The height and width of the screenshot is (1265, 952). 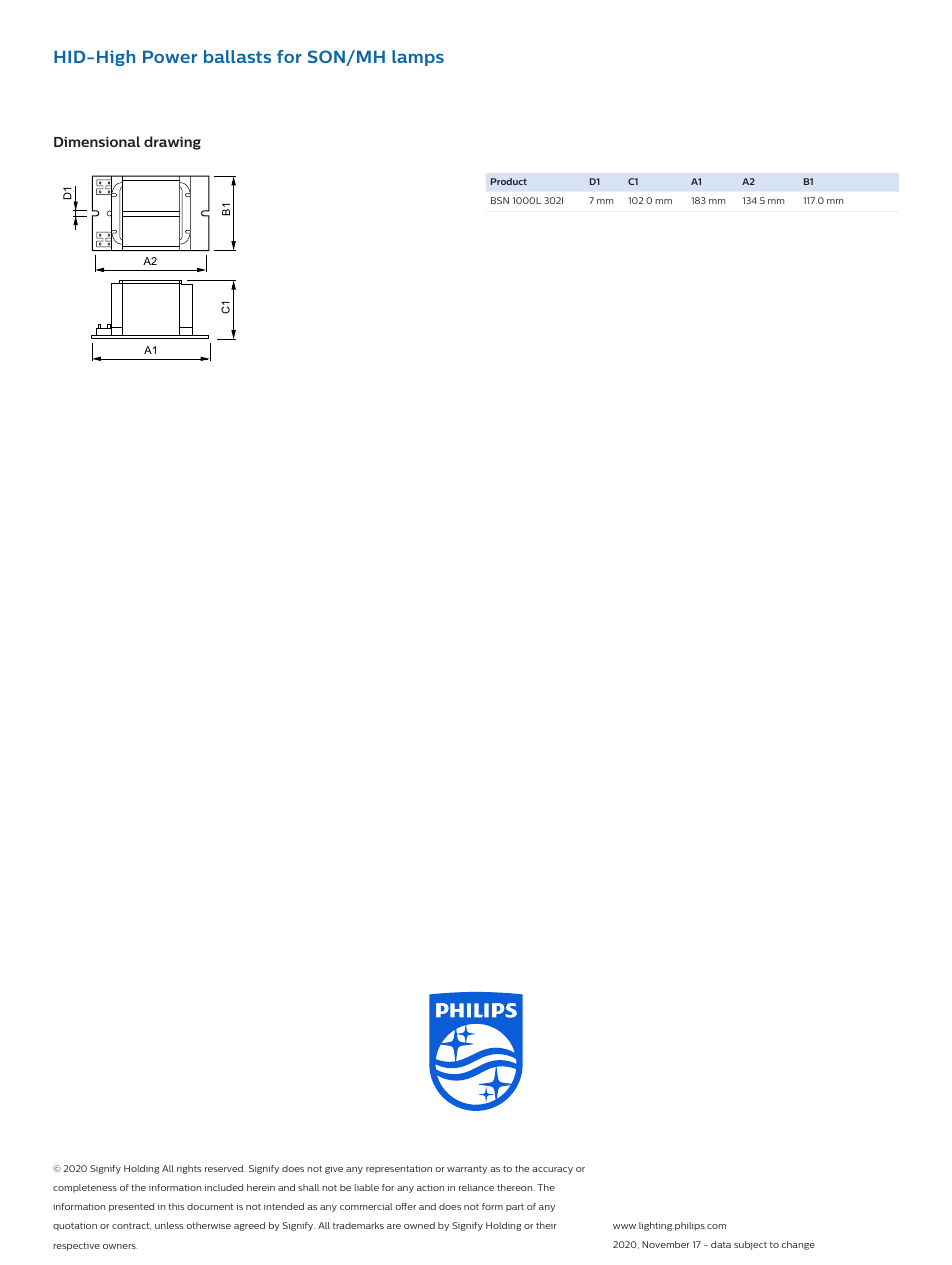 I want to click on owned, so click(x=419, y=1225).
